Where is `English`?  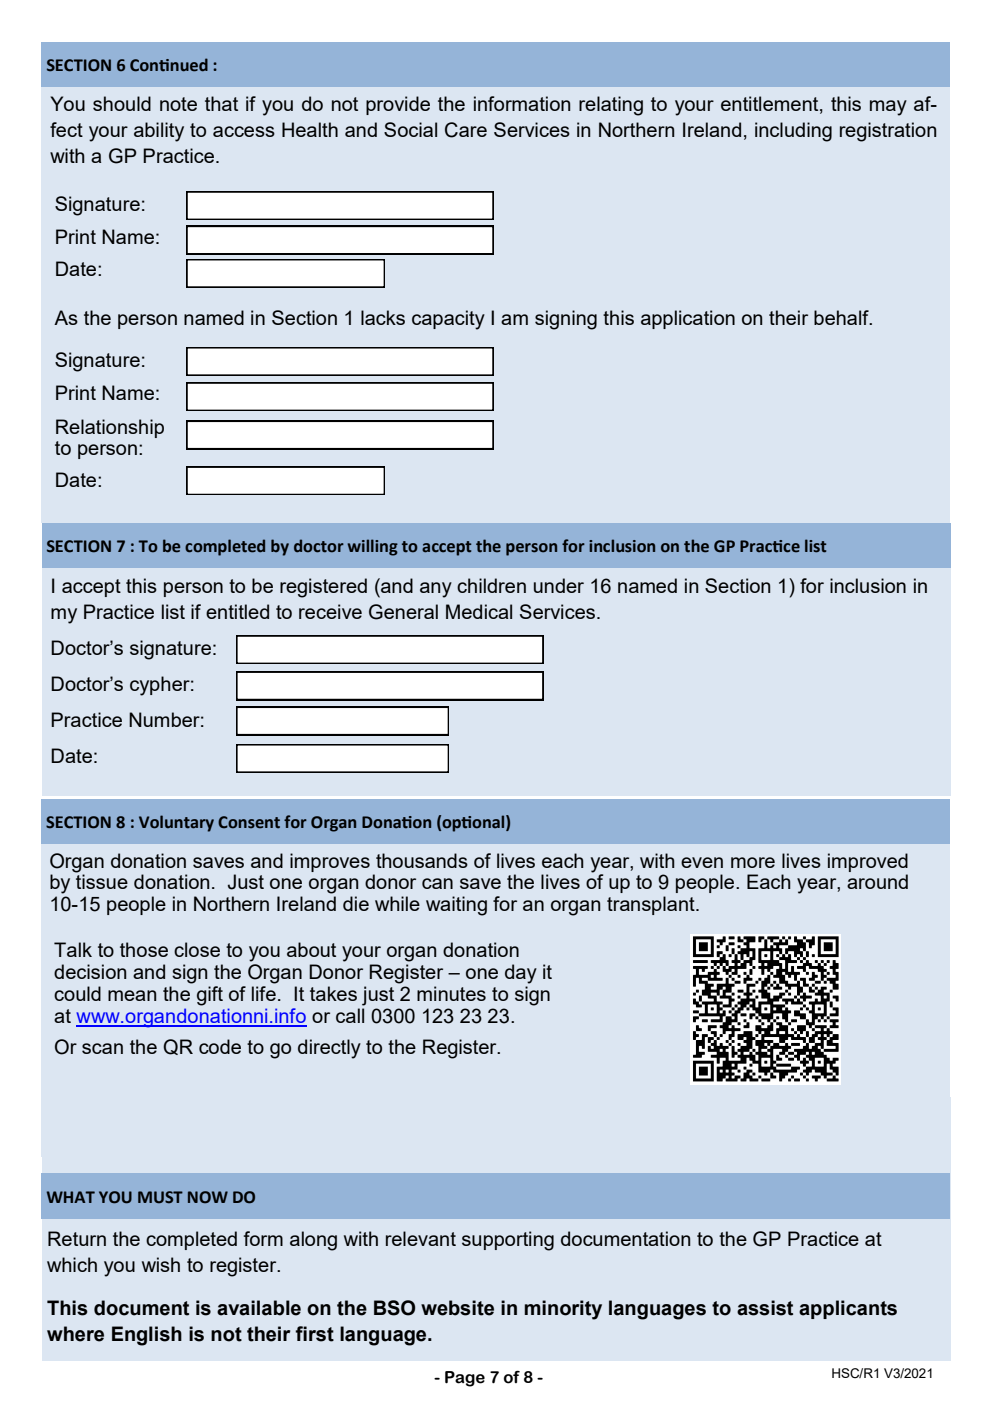 English is located at coordinates (147, 1336).
